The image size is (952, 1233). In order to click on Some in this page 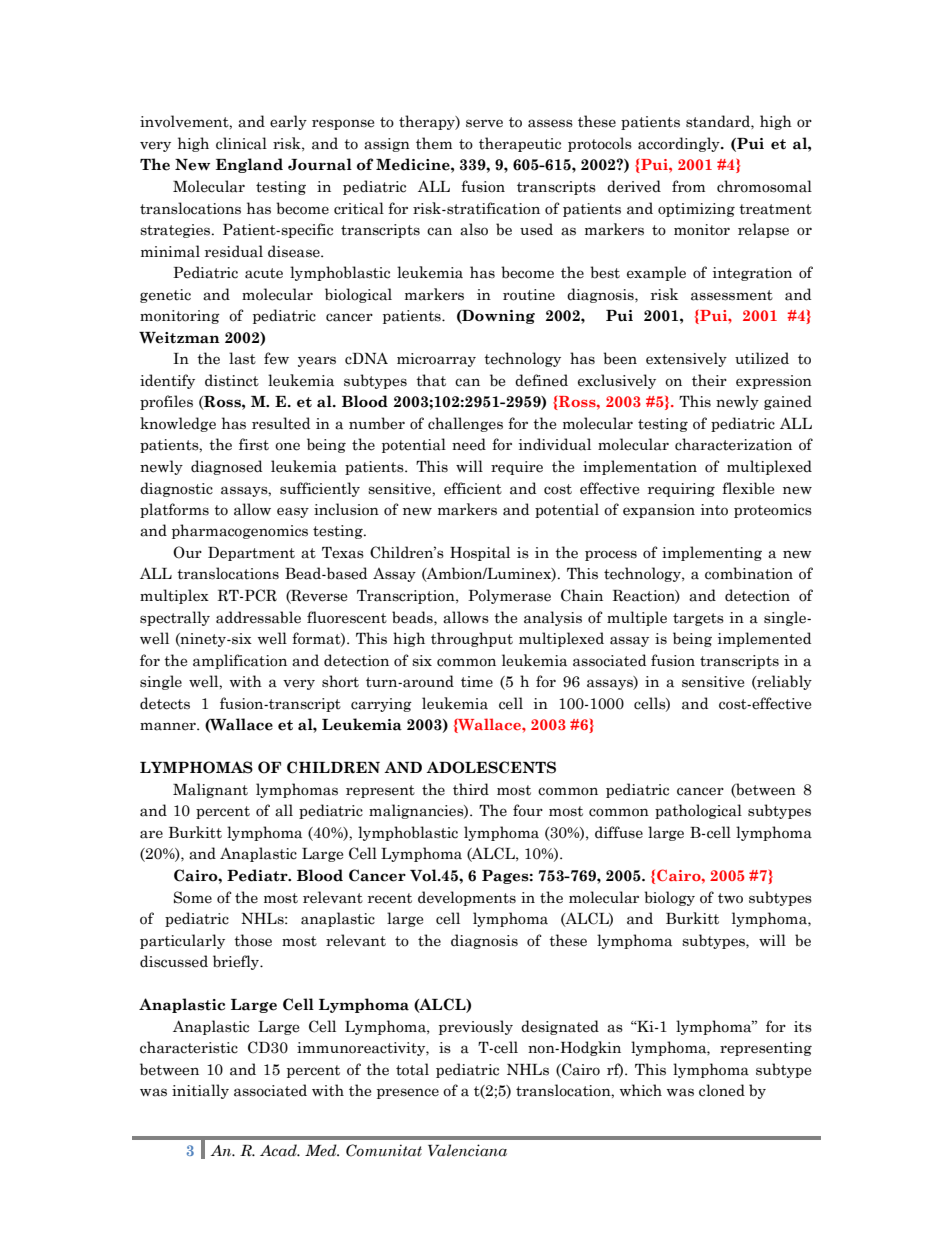, I will do `click(193, 897)`.
